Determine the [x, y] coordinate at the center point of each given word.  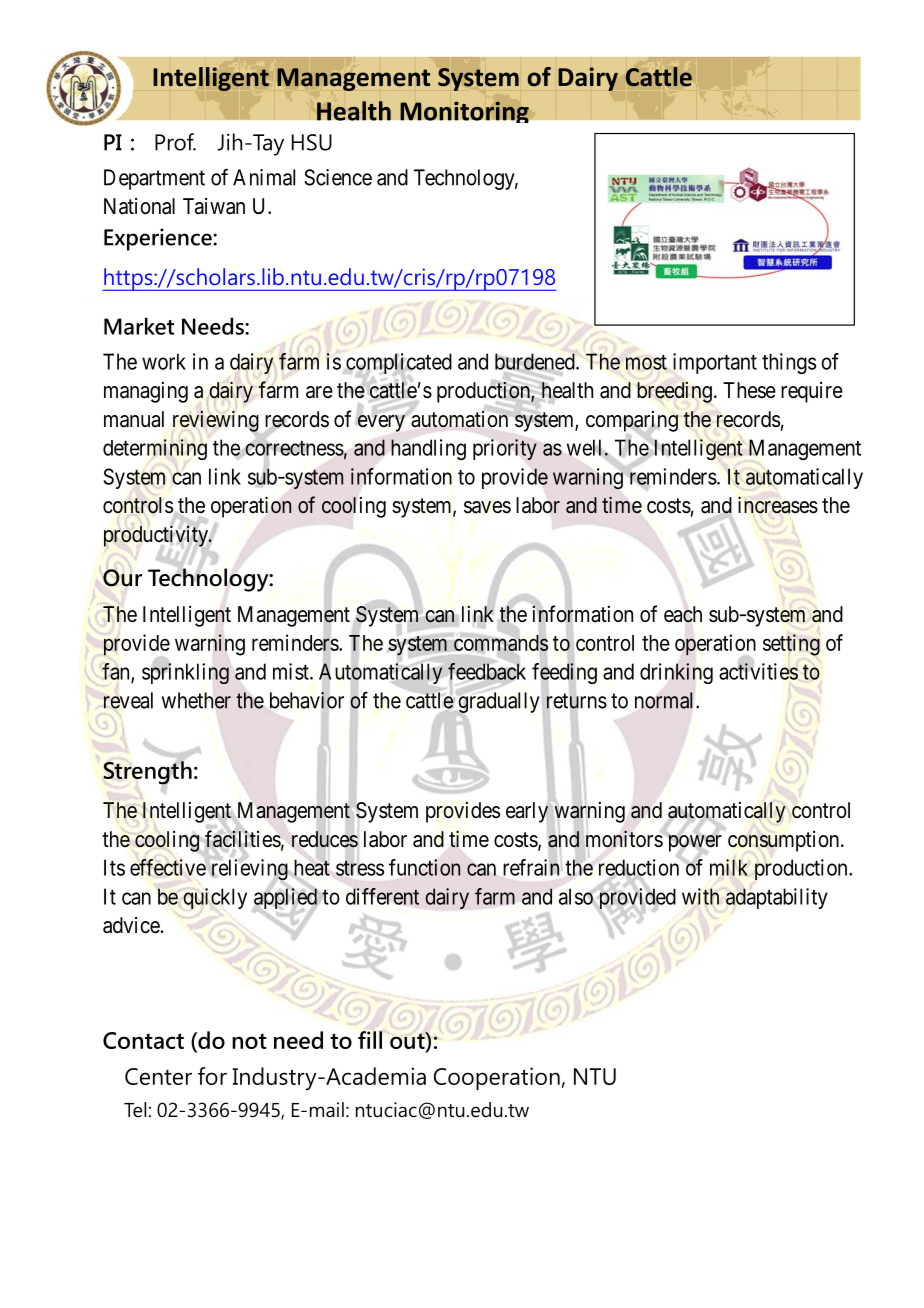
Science [338, 177]
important [715, 363]
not [249, 1041]
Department [154, 179]
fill [370, 1040]
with [700, 896]
